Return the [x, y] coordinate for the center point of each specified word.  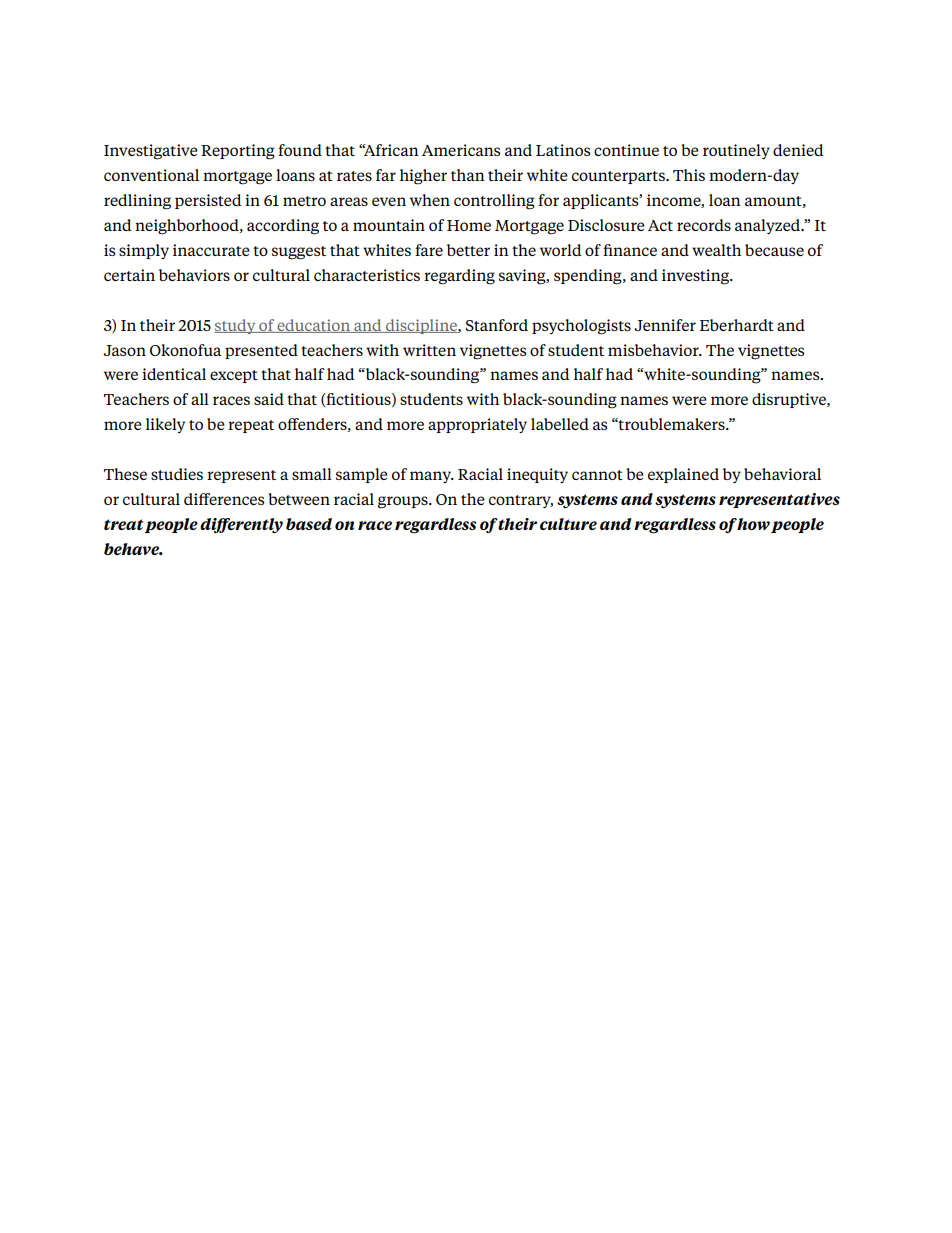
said [269, 399]
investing [697, 277]
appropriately [477, 425]
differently [241, 525]
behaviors [194, 275]
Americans [461, 150]
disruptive [790, 400]
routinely [736, 151]
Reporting [238, 152]
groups [404, 502]
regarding [459, 277]
